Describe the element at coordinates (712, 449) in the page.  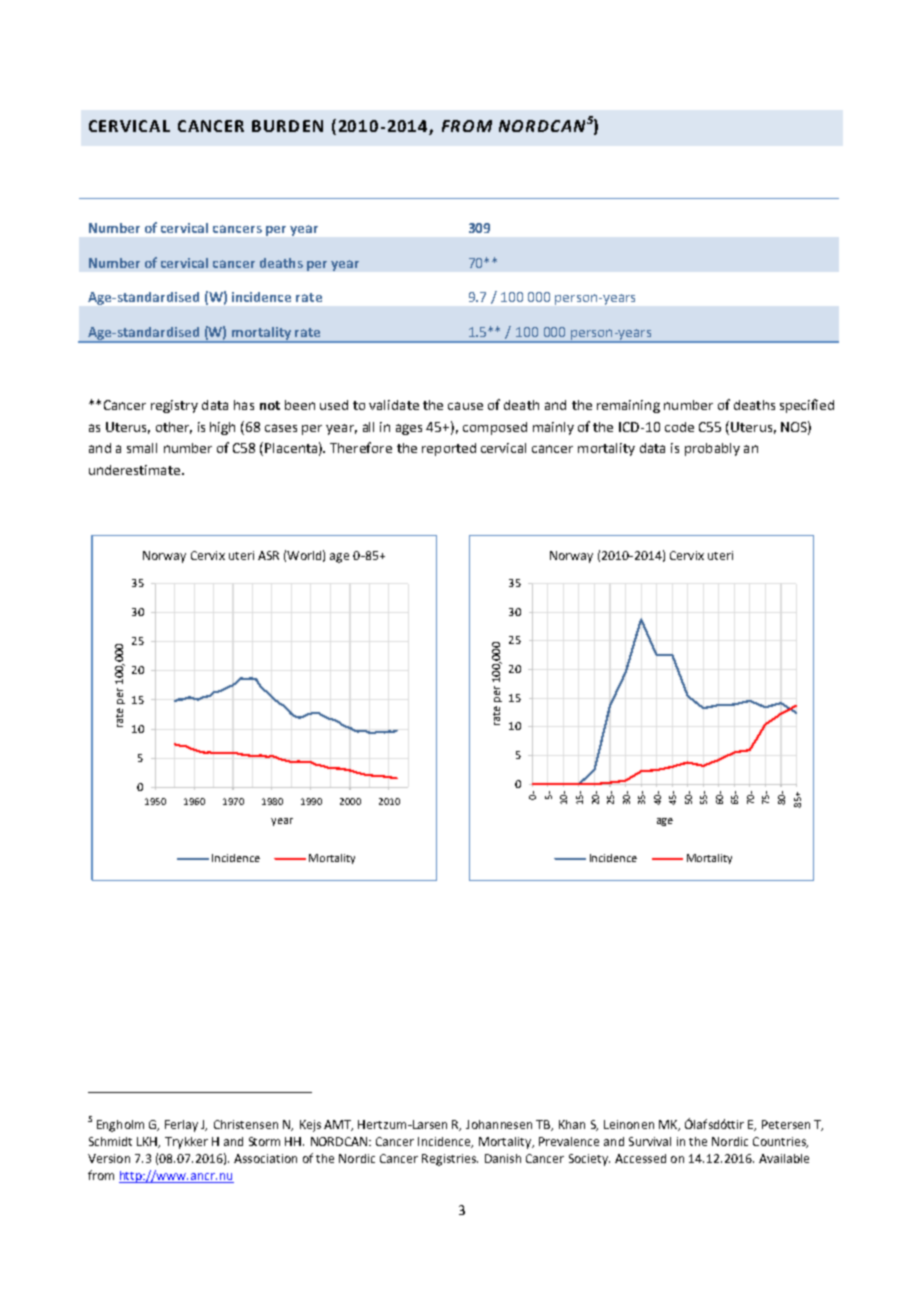
I see `probably` at that location.
